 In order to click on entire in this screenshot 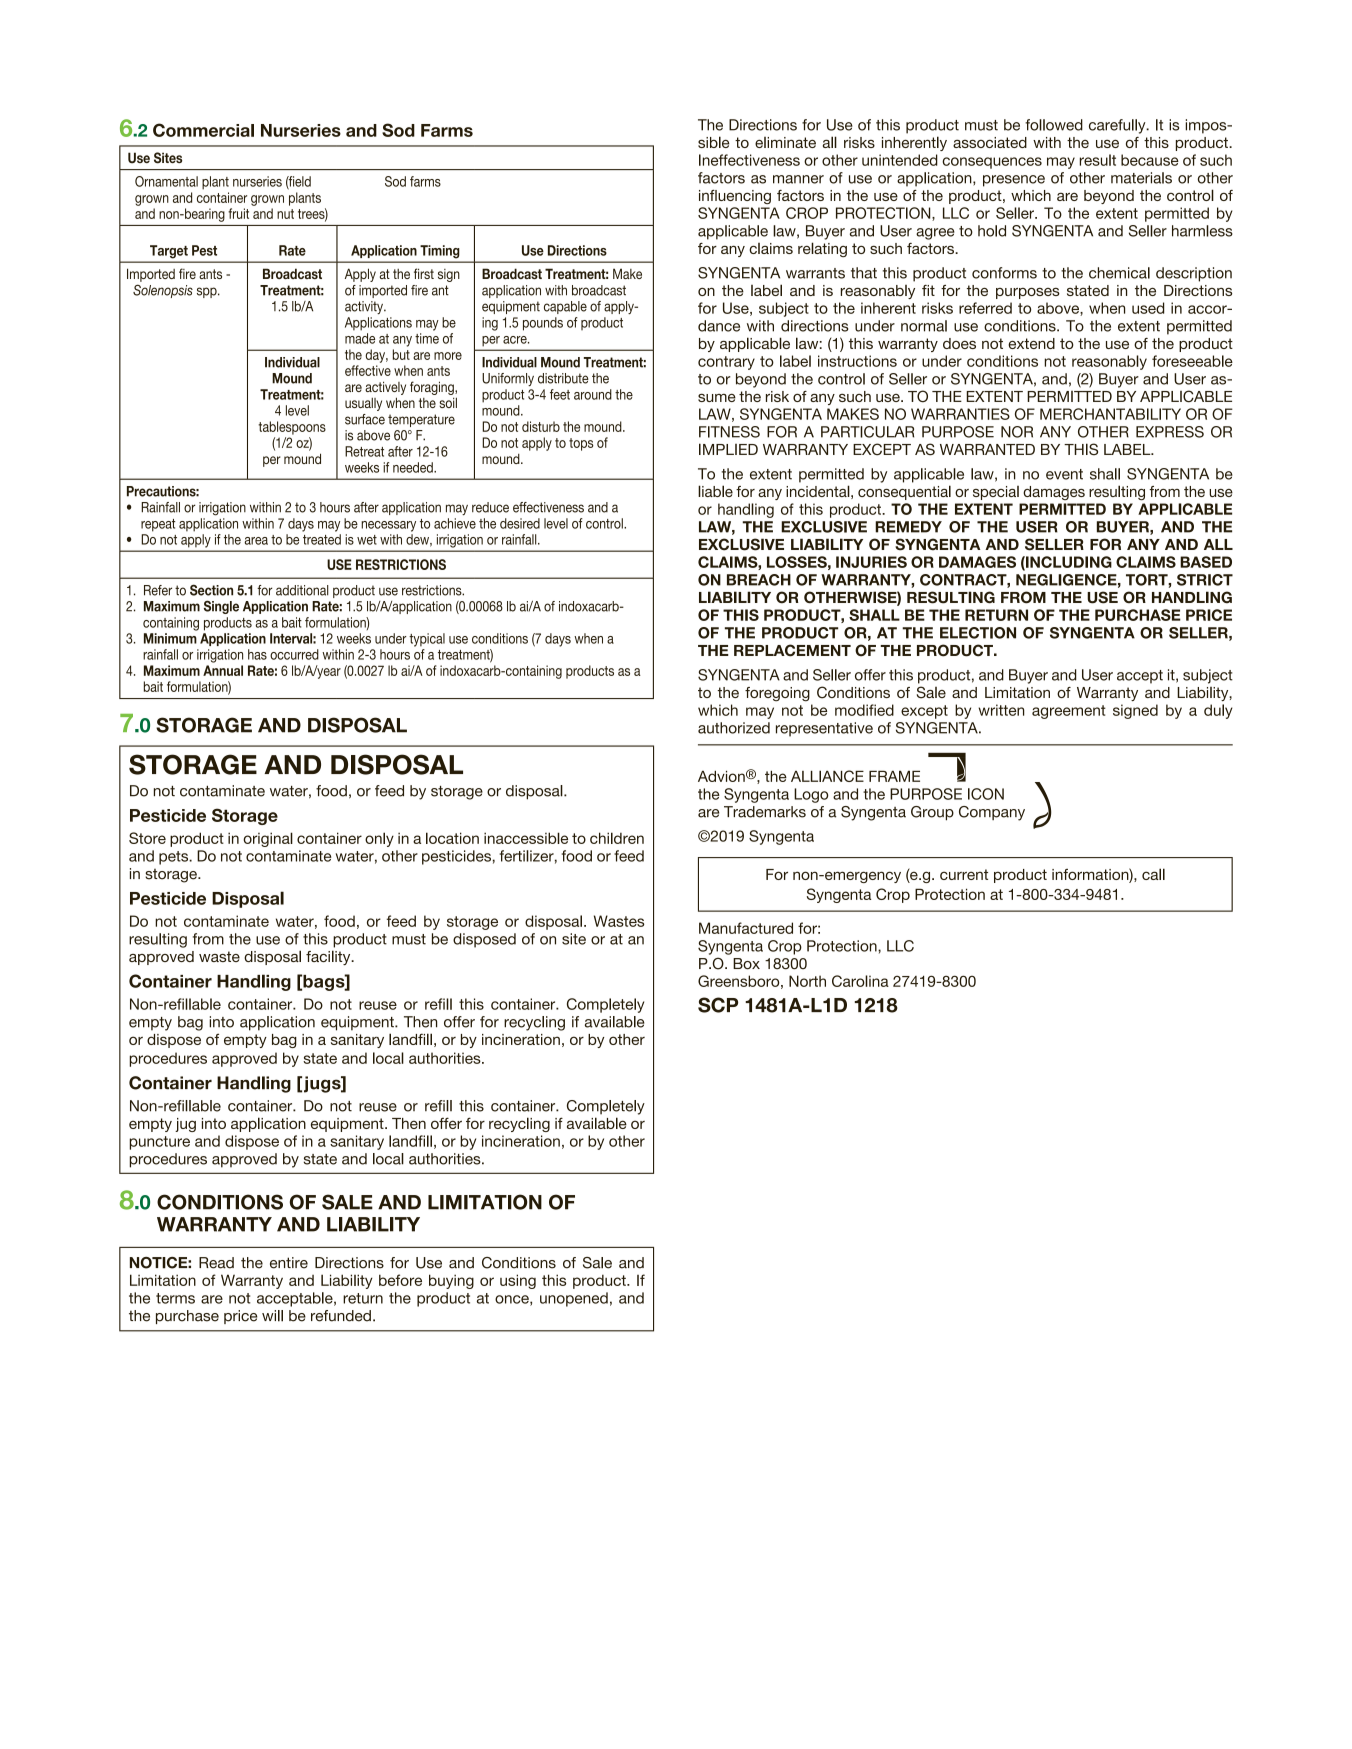, I will do `click(289, 1263)`.
